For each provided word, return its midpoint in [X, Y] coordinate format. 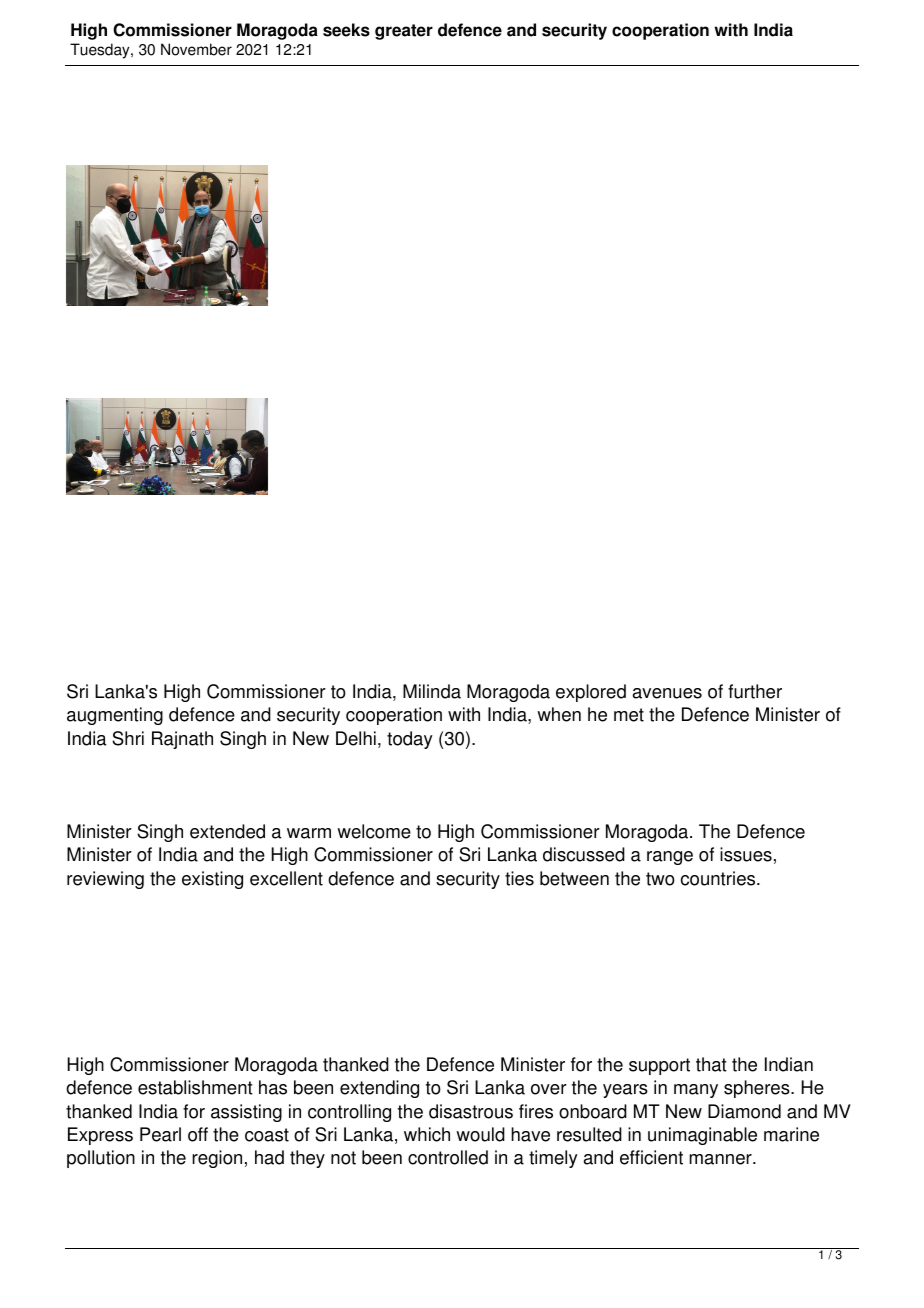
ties [519, 878]
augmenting [115, 716]
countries [719, 878]
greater [404, 32]
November [196, 49]
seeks [346, 30]
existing [212, 880]
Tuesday [101, 51]
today [410, 740]
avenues [667, 693]
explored [591, 693]
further [755, 691]
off [198, 1134]
